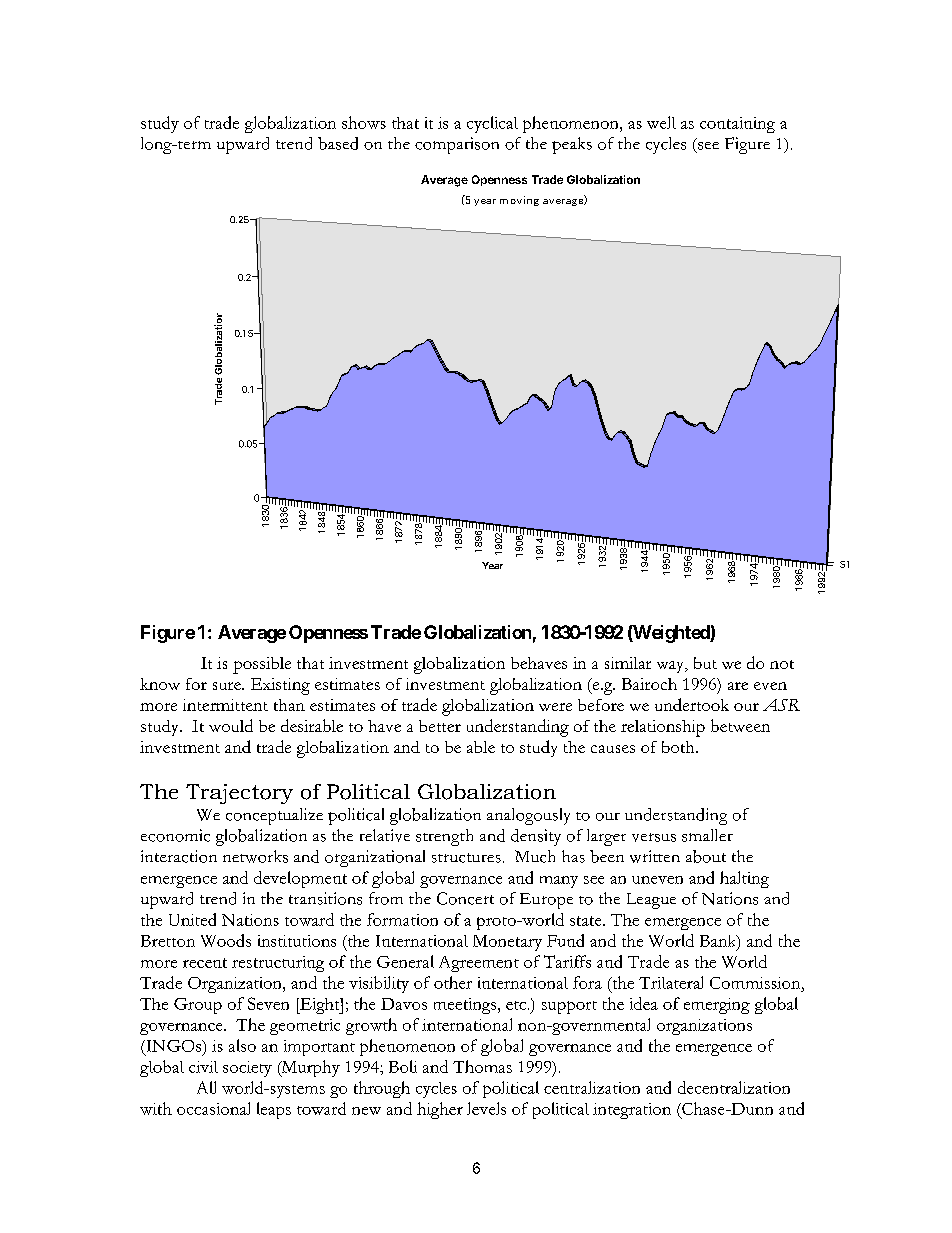  Describe the element at coordinates (457, 145) in the page. I see `comparison` at that location.
